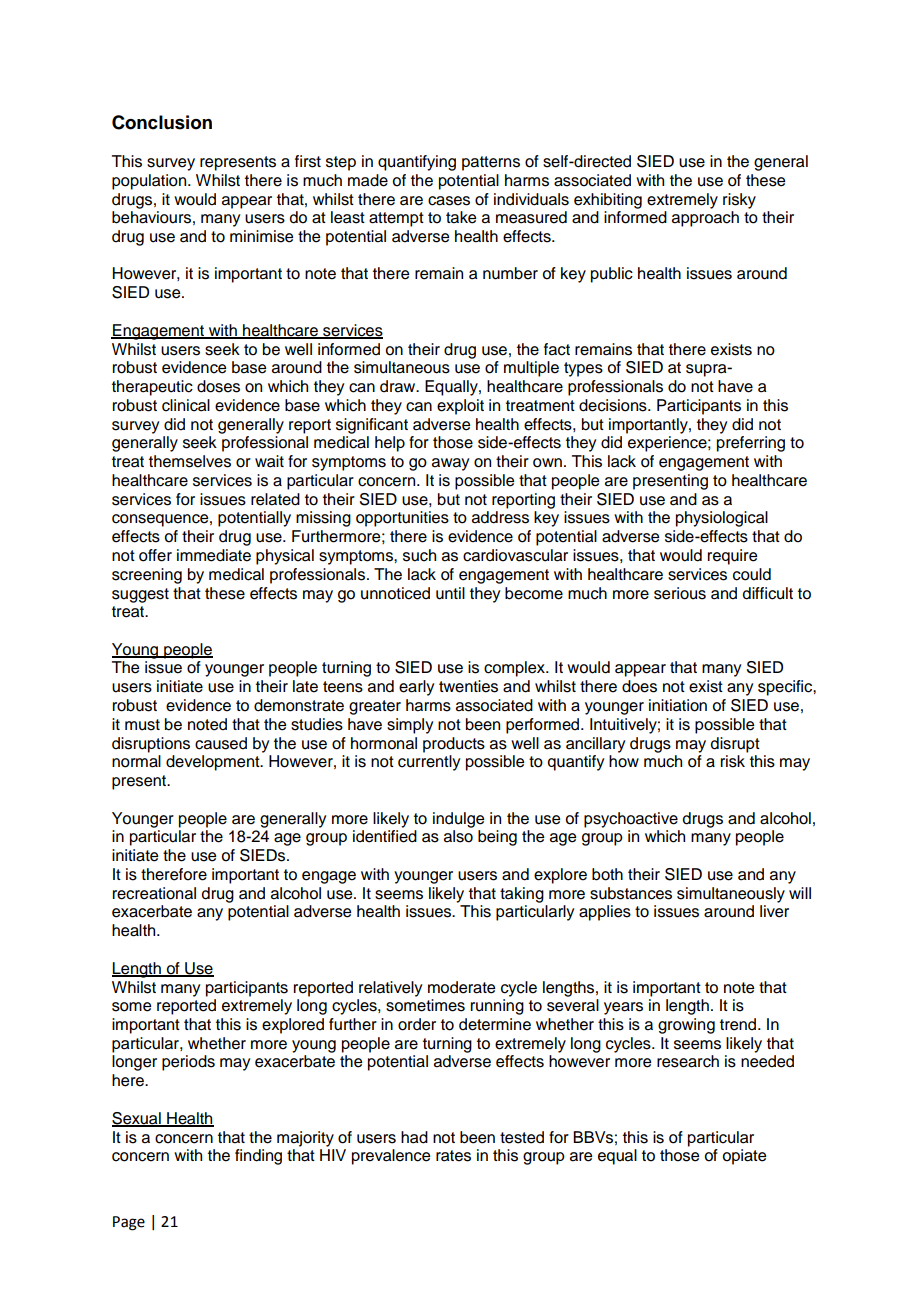 The width and height of the screenshot is (924, 1308). Describe the element at coordinates (460, 407) in the screenshot. I see `exploit` at that location.
